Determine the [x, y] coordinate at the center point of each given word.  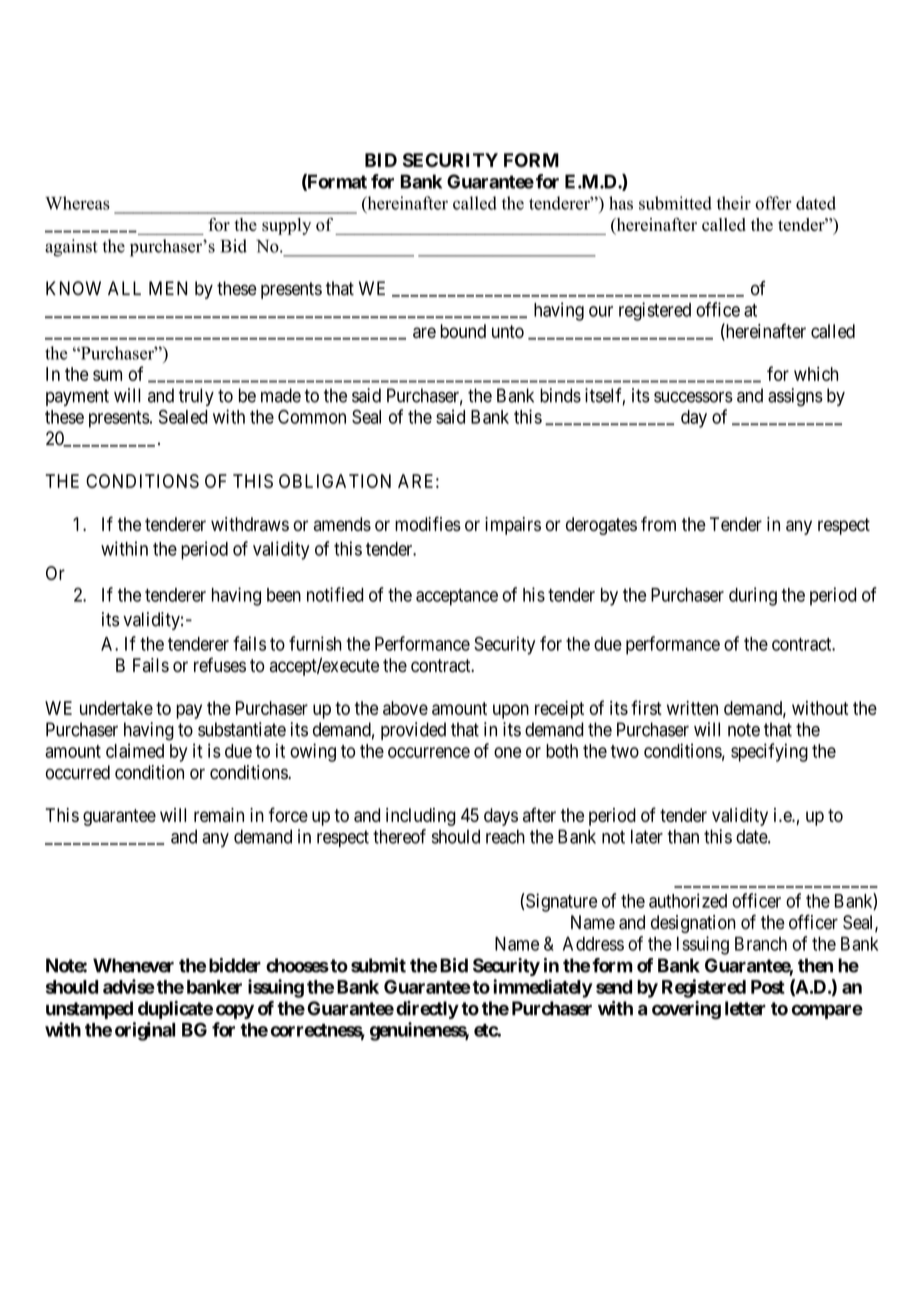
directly [427, 1010]
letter [745, 1008]
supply [286, 226]
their [734, 203]
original [145, 1031]
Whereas [77, 203]
